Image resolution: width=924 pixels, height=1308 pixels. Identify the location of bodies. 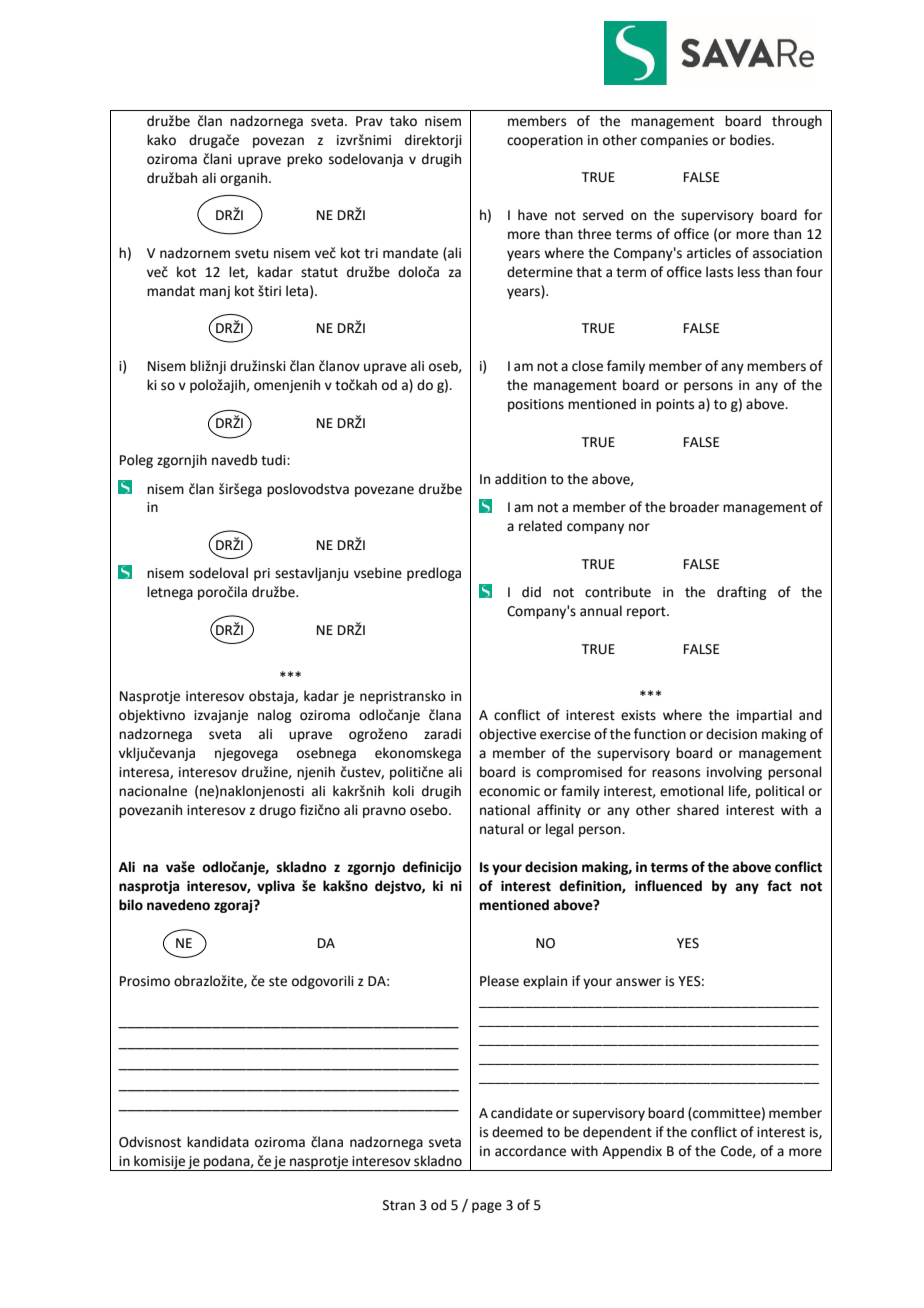
(751, 140).
